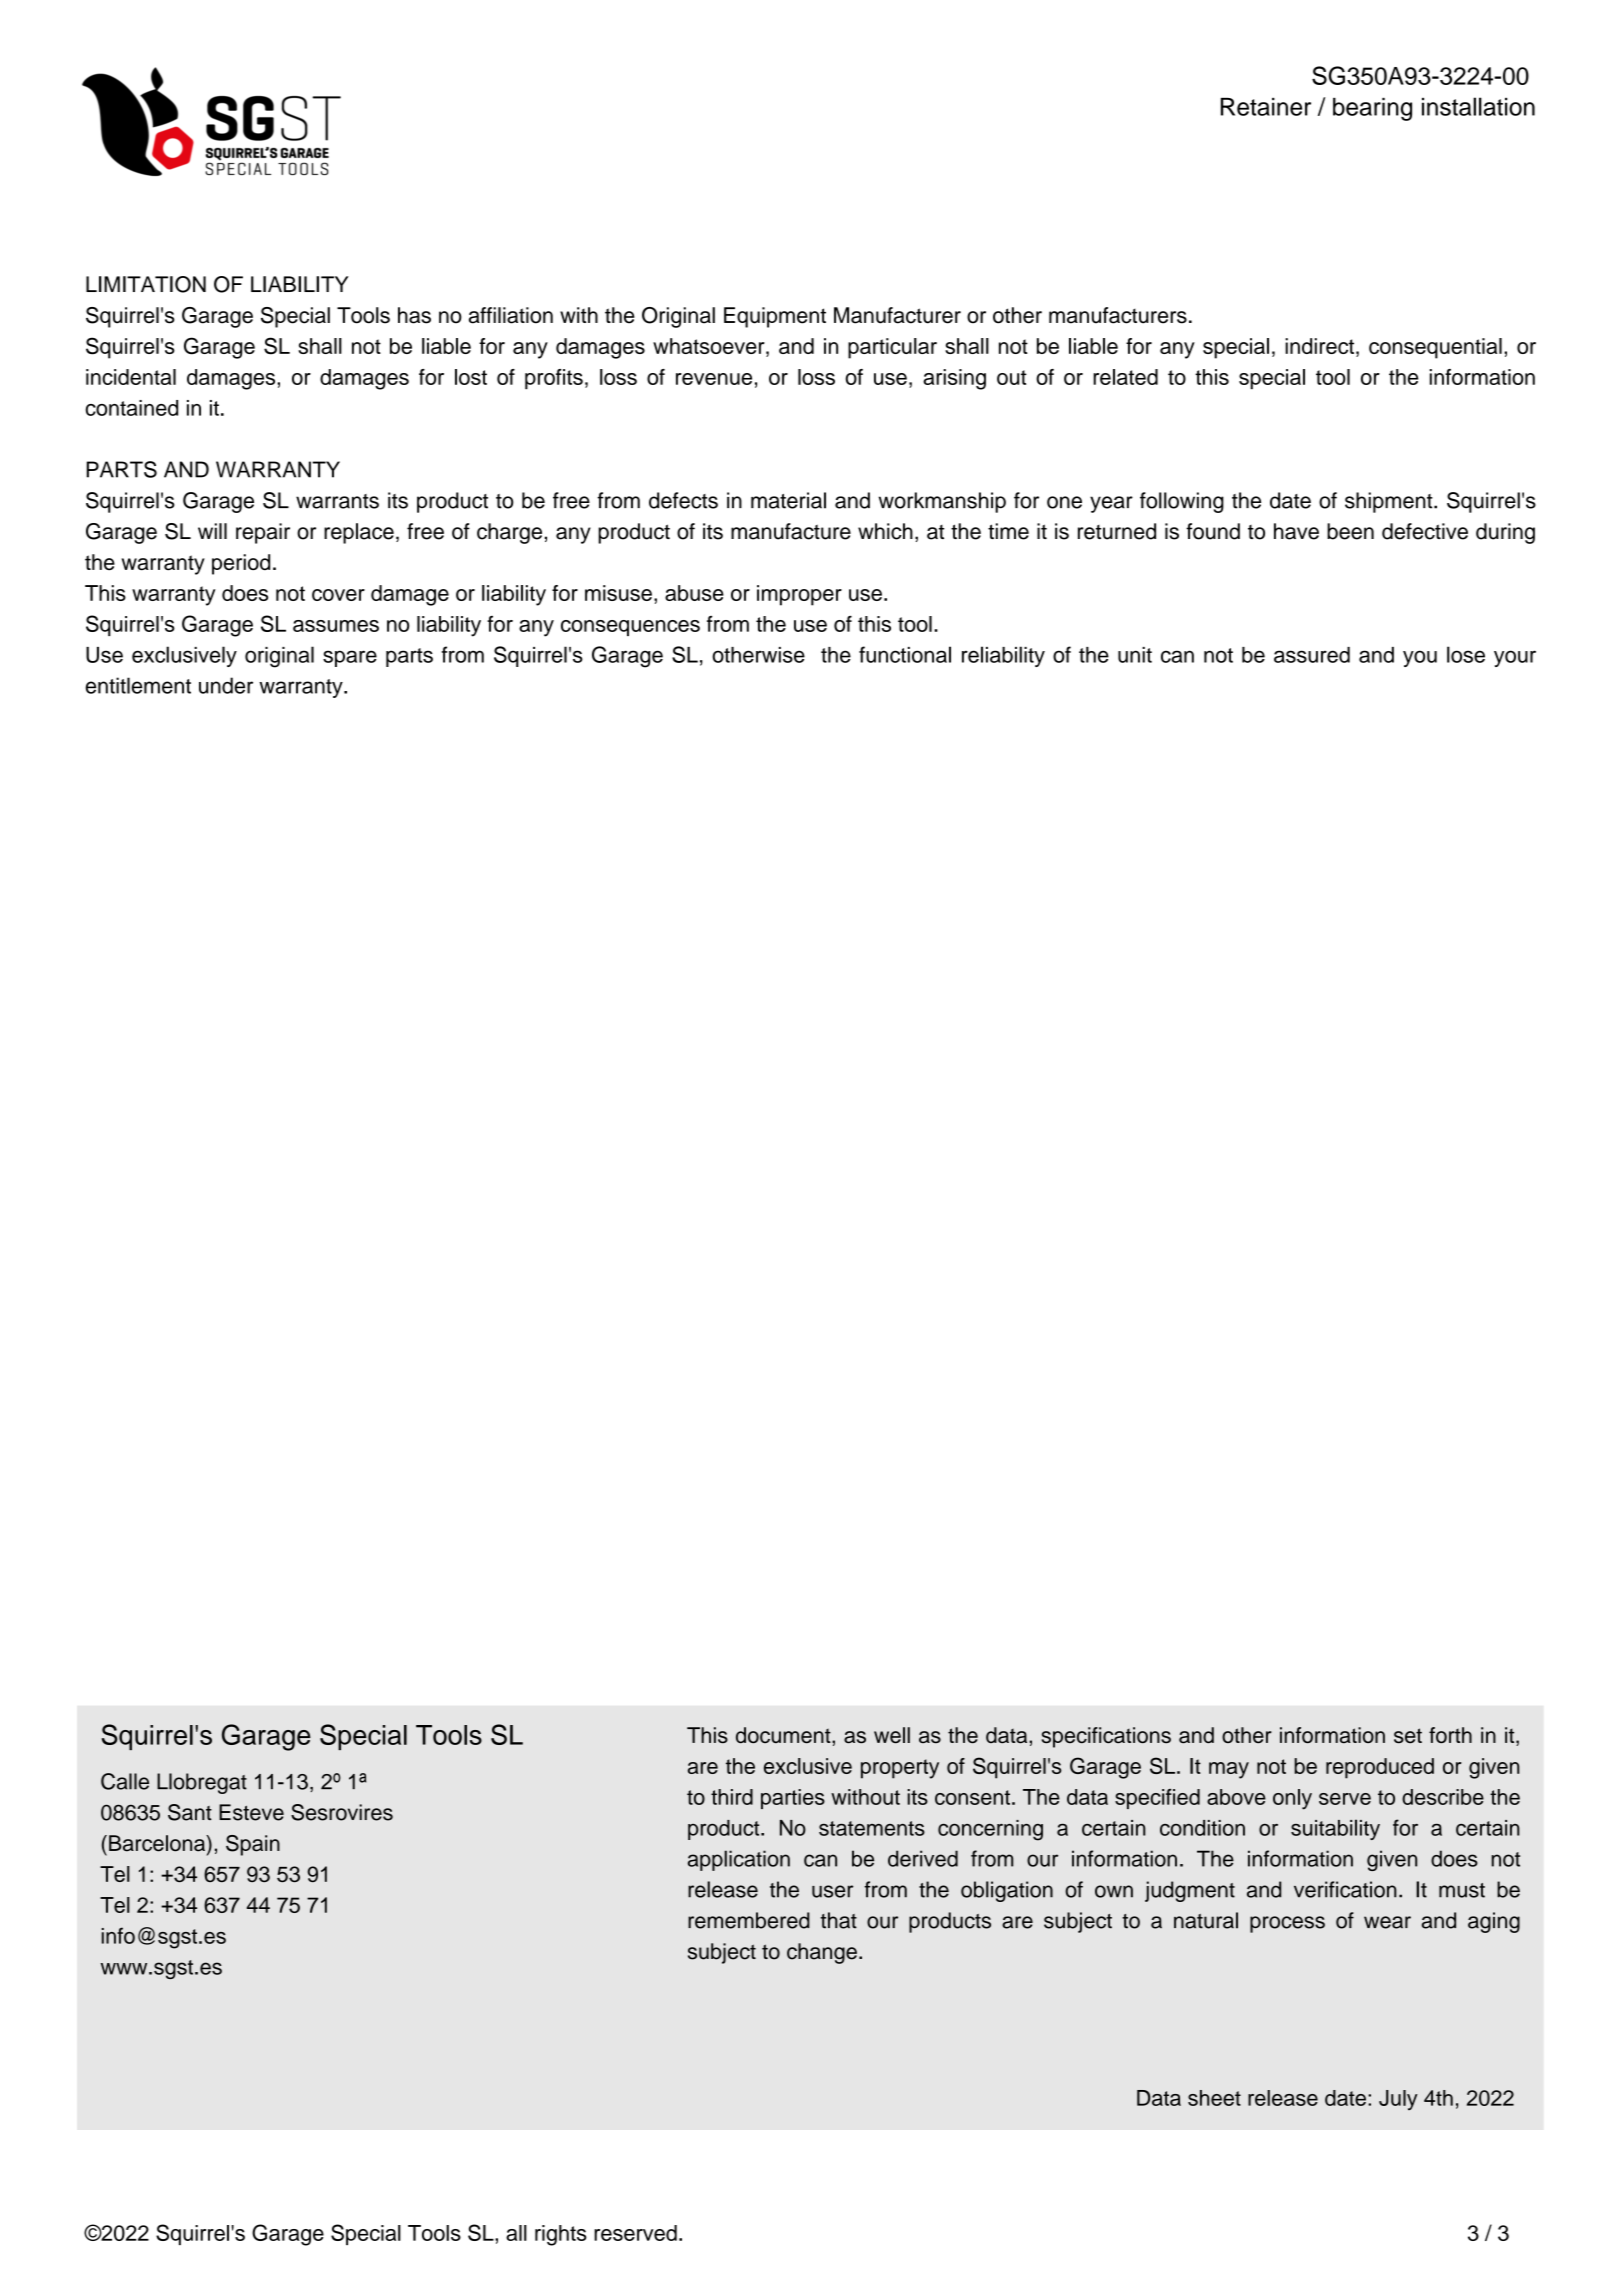  I want to click on period, so click(241, 564).
